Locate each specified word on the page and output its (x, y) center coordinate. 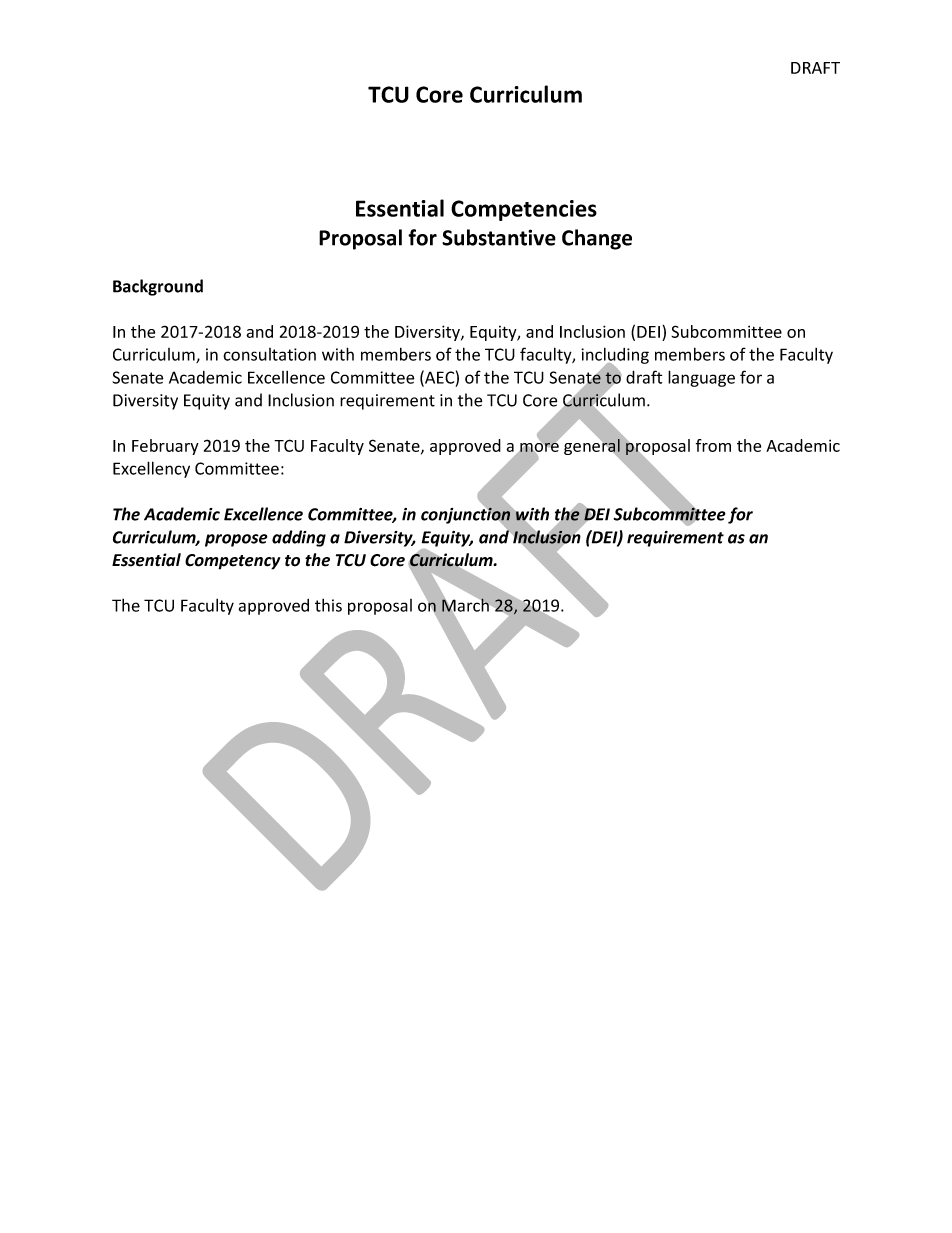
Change (597, 239)
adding (299, 538)
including (615, 357)
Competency (232, 562)
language (701, 378)
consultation (269, 354)
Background (158, 287)
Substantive (499, 237)
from (713, 445)
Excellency (151, 469)
